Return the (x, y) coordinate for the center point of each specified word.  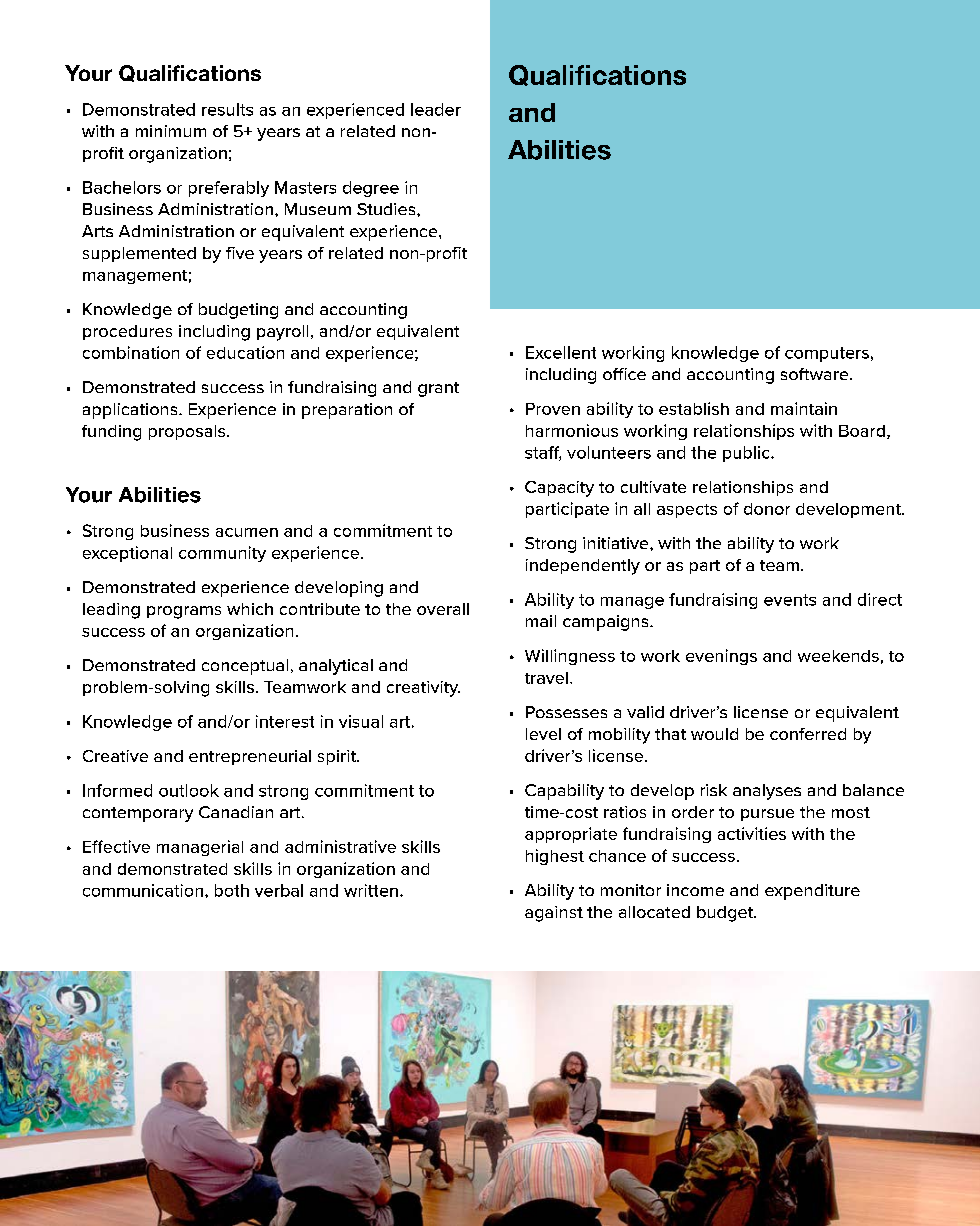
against (554, 914)
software (816, 374)
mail (541, 621)
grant (438, 389)
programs (184, 612)
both (232, 890)
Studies (387, 209)
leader (436, 109)
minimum (171, 131)
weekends (838, 656)
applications (131, 411)
